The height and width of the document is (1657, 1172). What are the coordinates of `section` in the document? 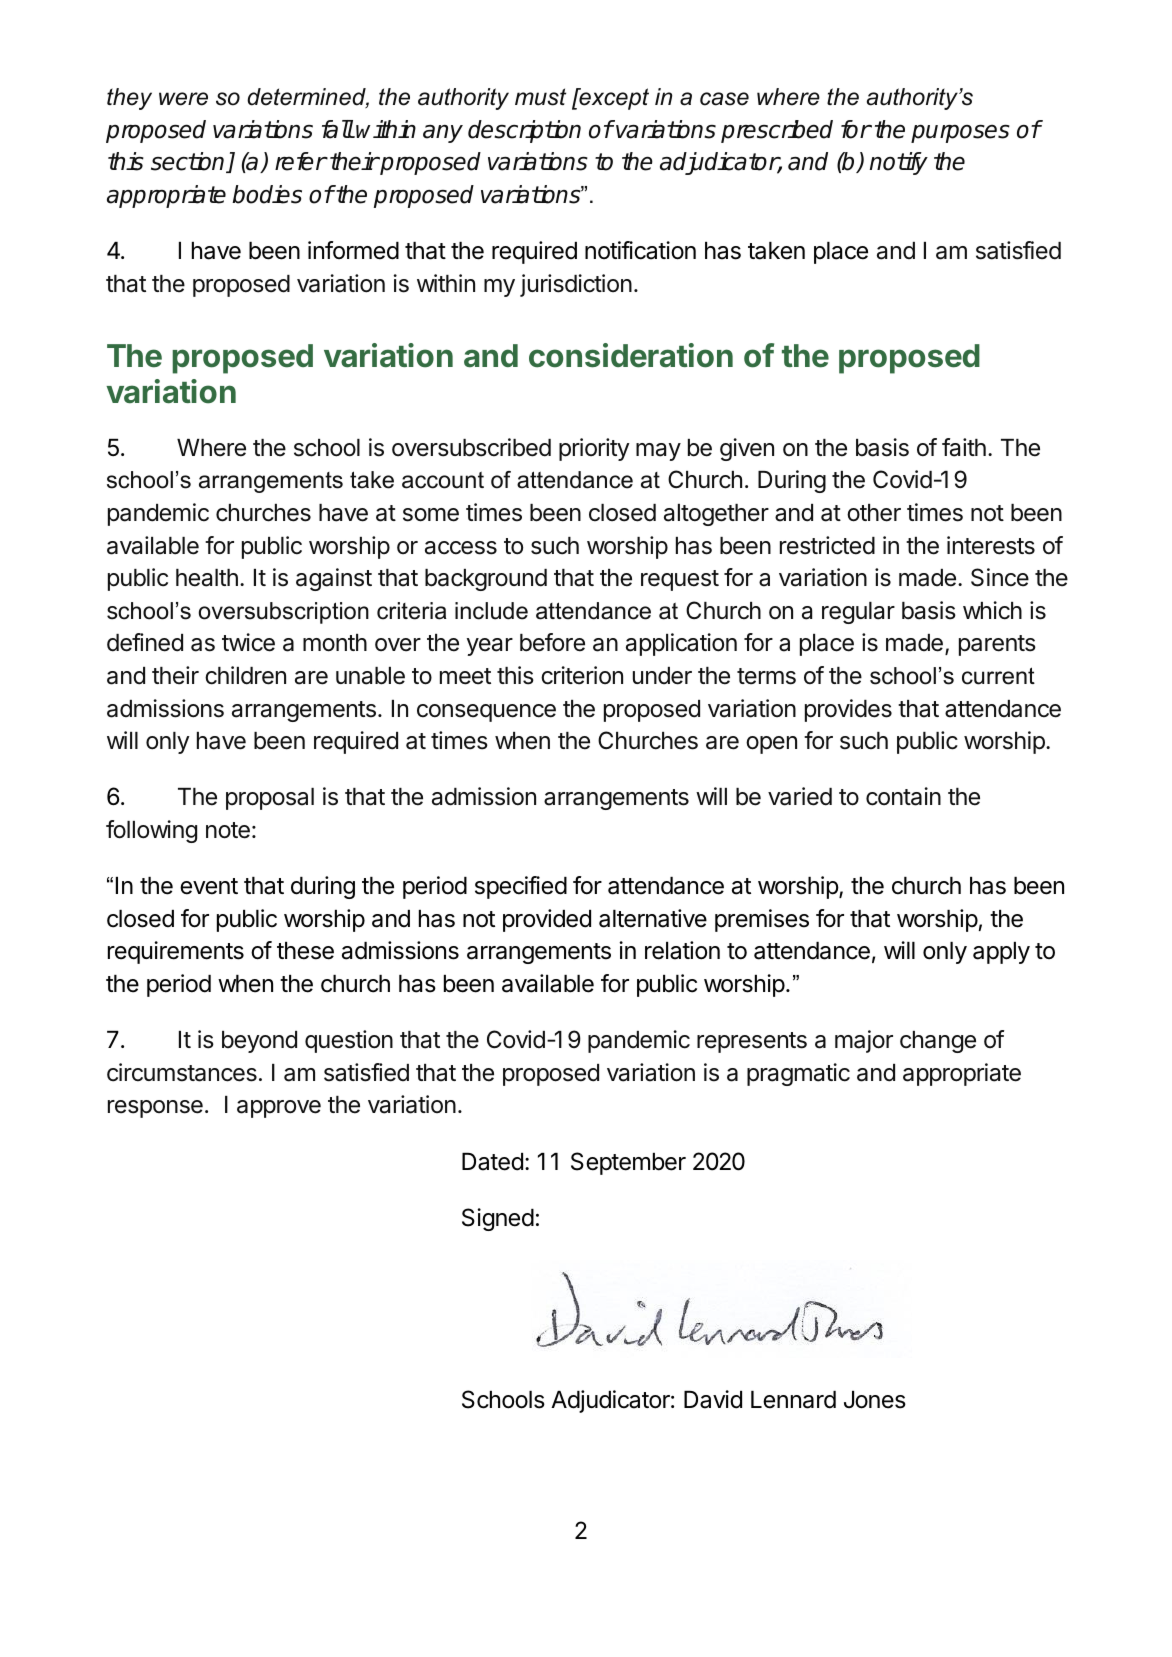 It's located at (189, 162).
